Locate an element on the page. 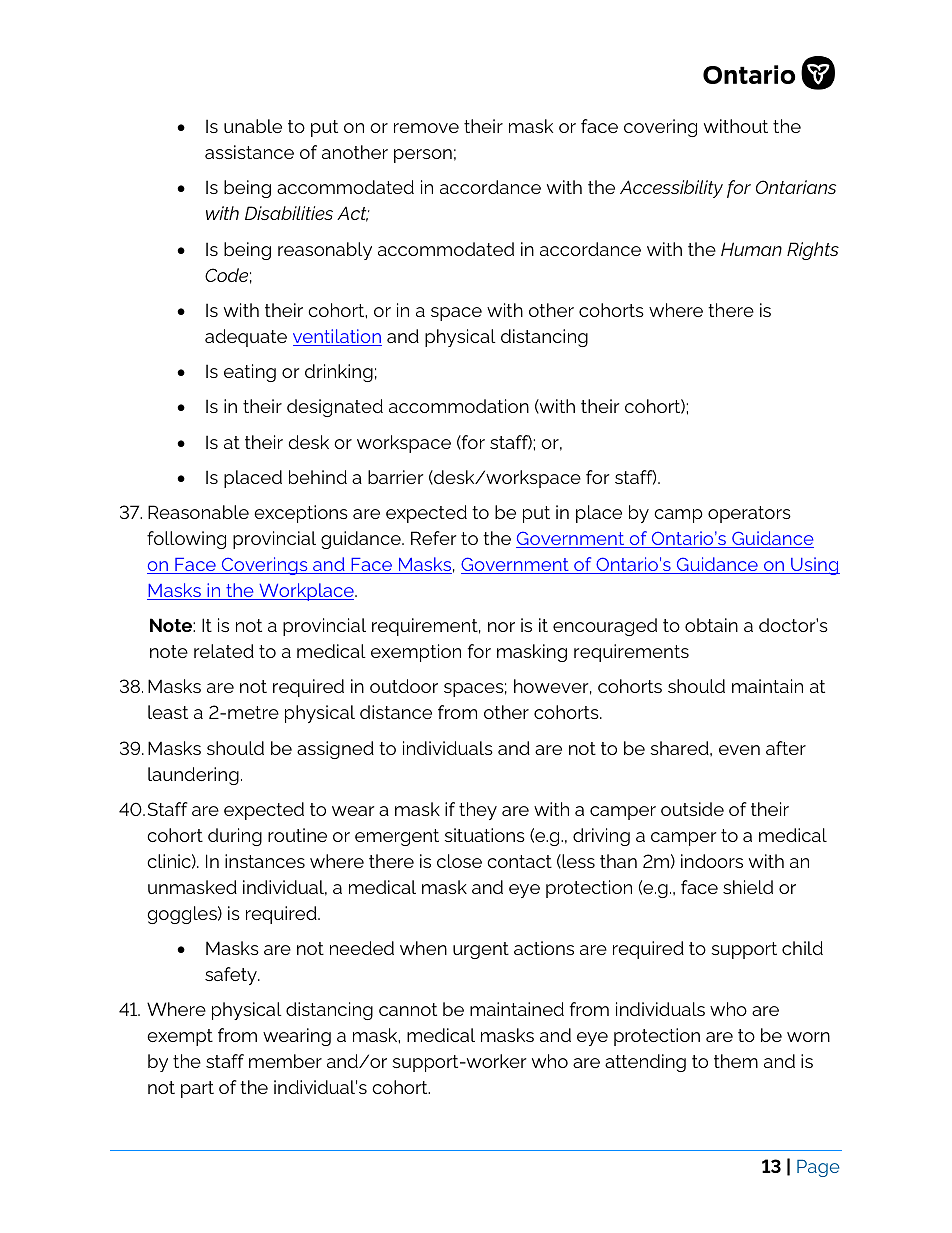  assistance is located at coordinates (249, 152).
